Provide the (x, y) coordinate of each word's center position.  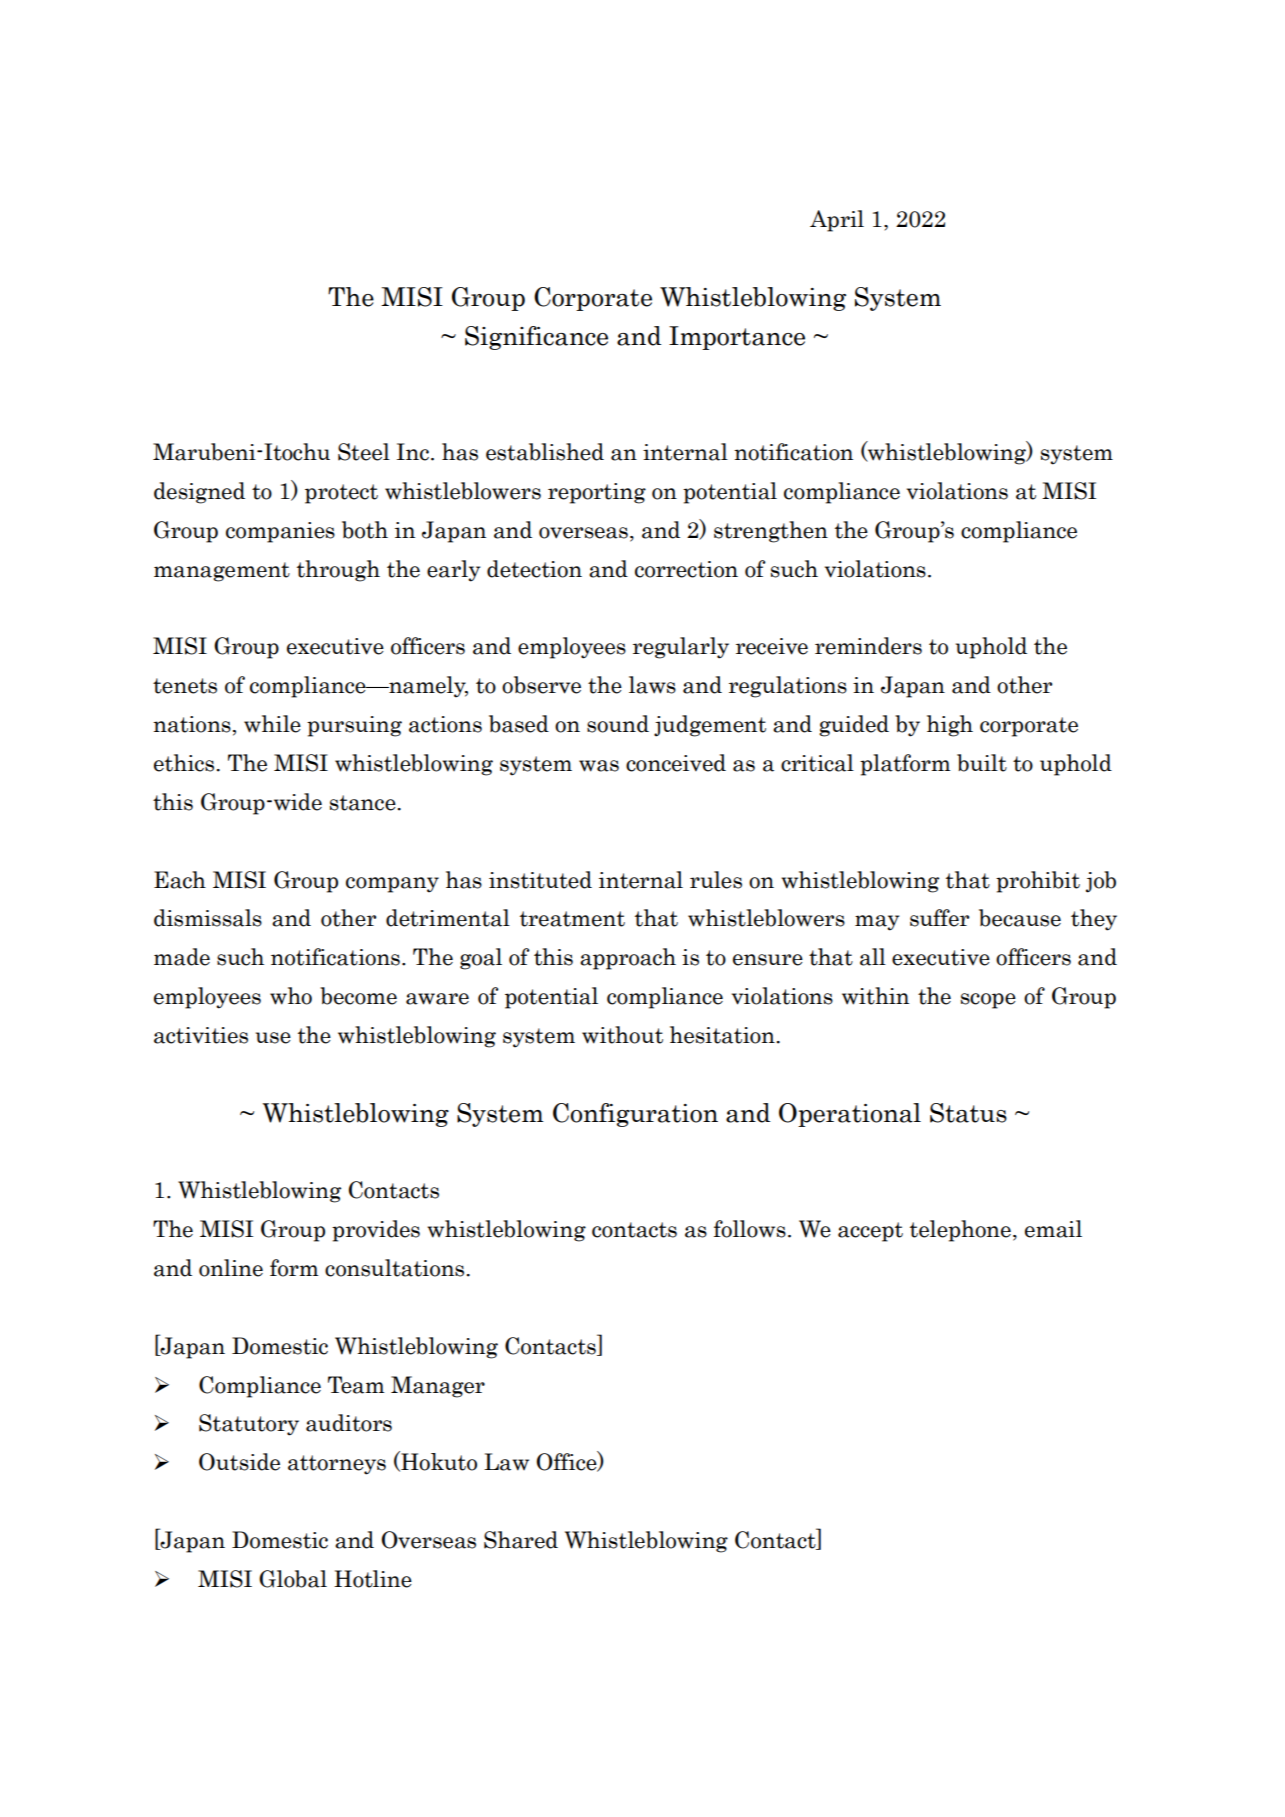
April (837, 221)
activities (201, 1035)
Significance (536, 338)
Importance (737, 338)
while (272, 724)
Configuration (635, 1115)
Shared (521, 1540)
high (950, 726)
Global (293, 1579)
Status (968, 1113)
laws (652, 685)
